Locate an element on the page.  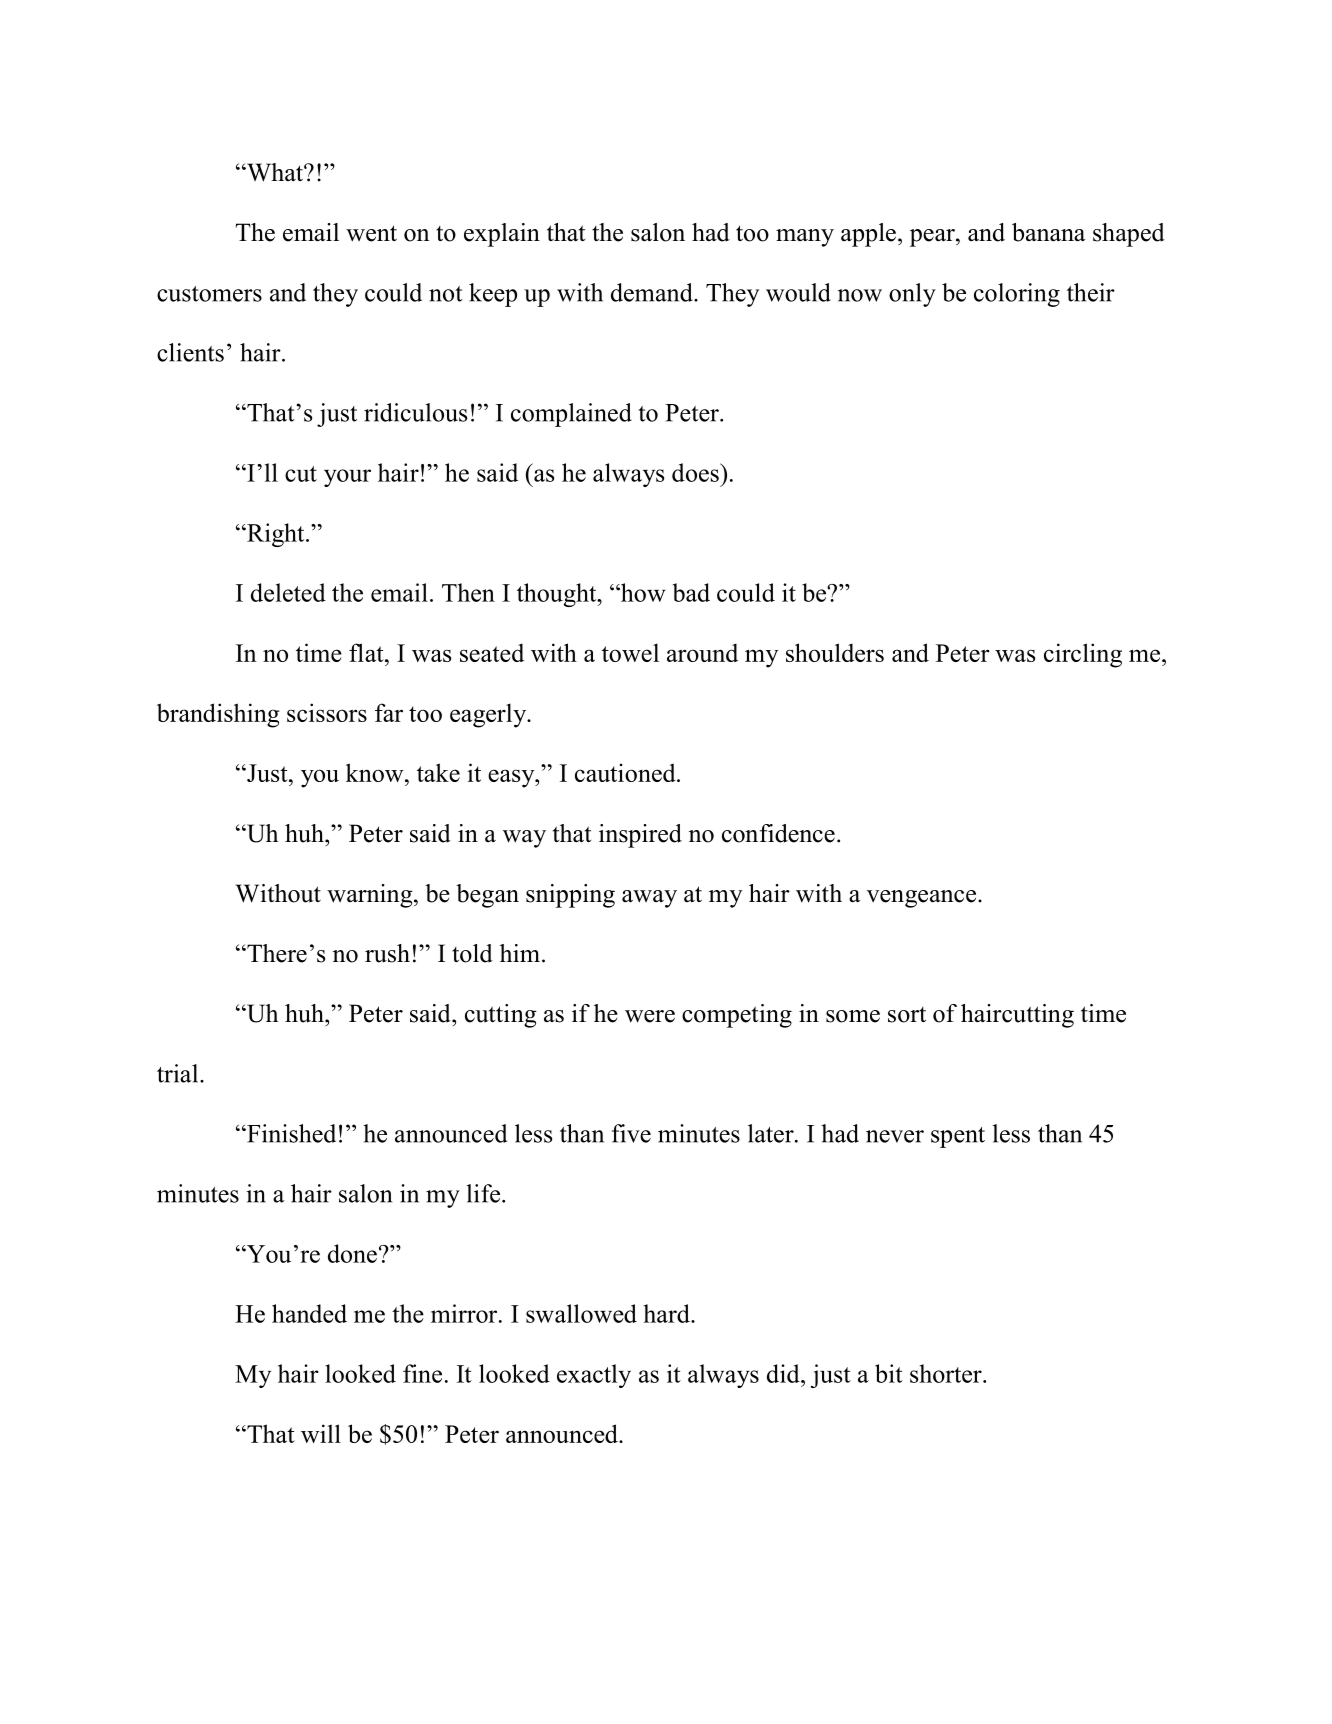
will is located at coordinates (321, 1433).
